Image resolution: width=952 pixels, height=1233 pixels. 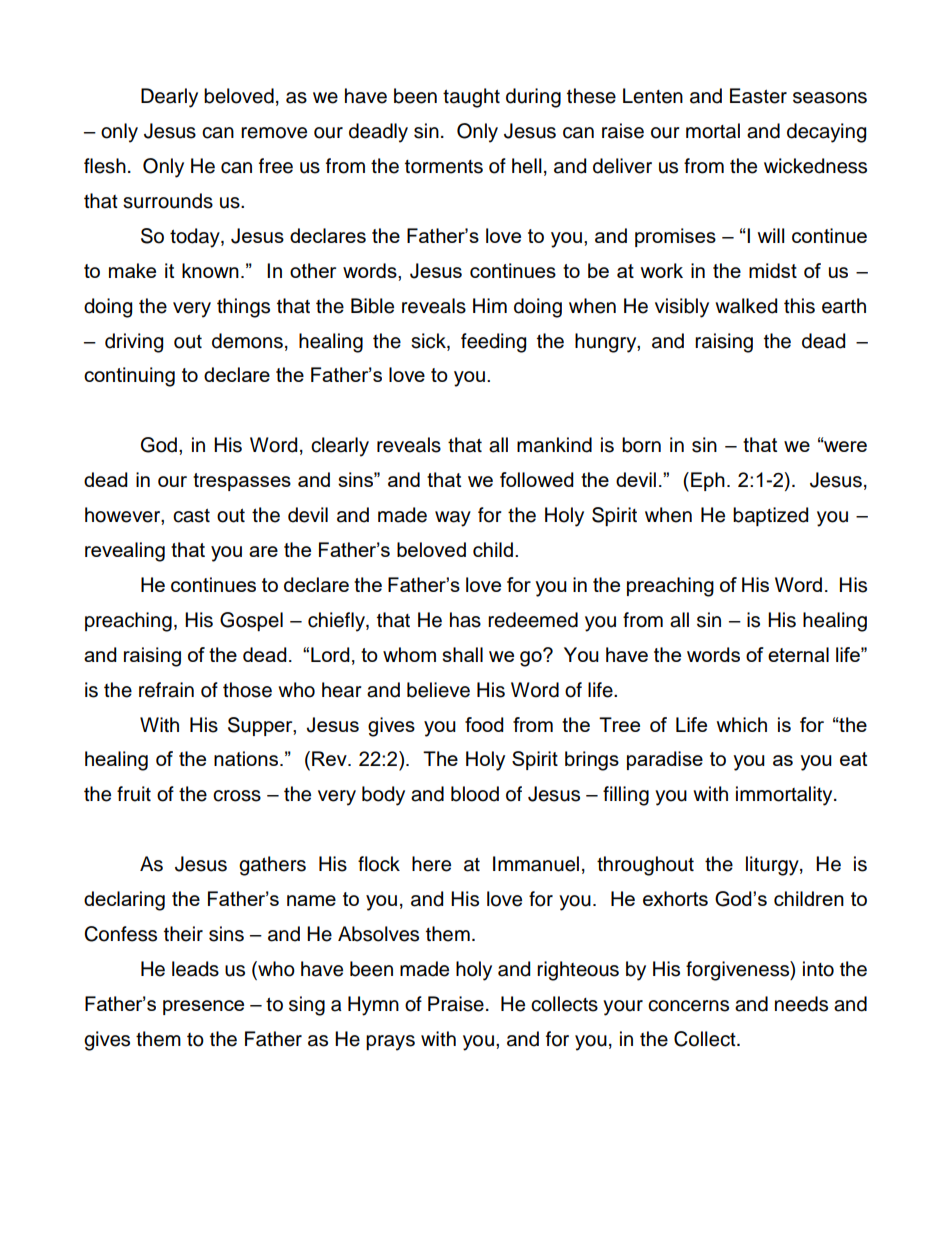 What do you see at coordinates (166, 690) in the document?
I see `refrain` at bounding box center [166, 690].
